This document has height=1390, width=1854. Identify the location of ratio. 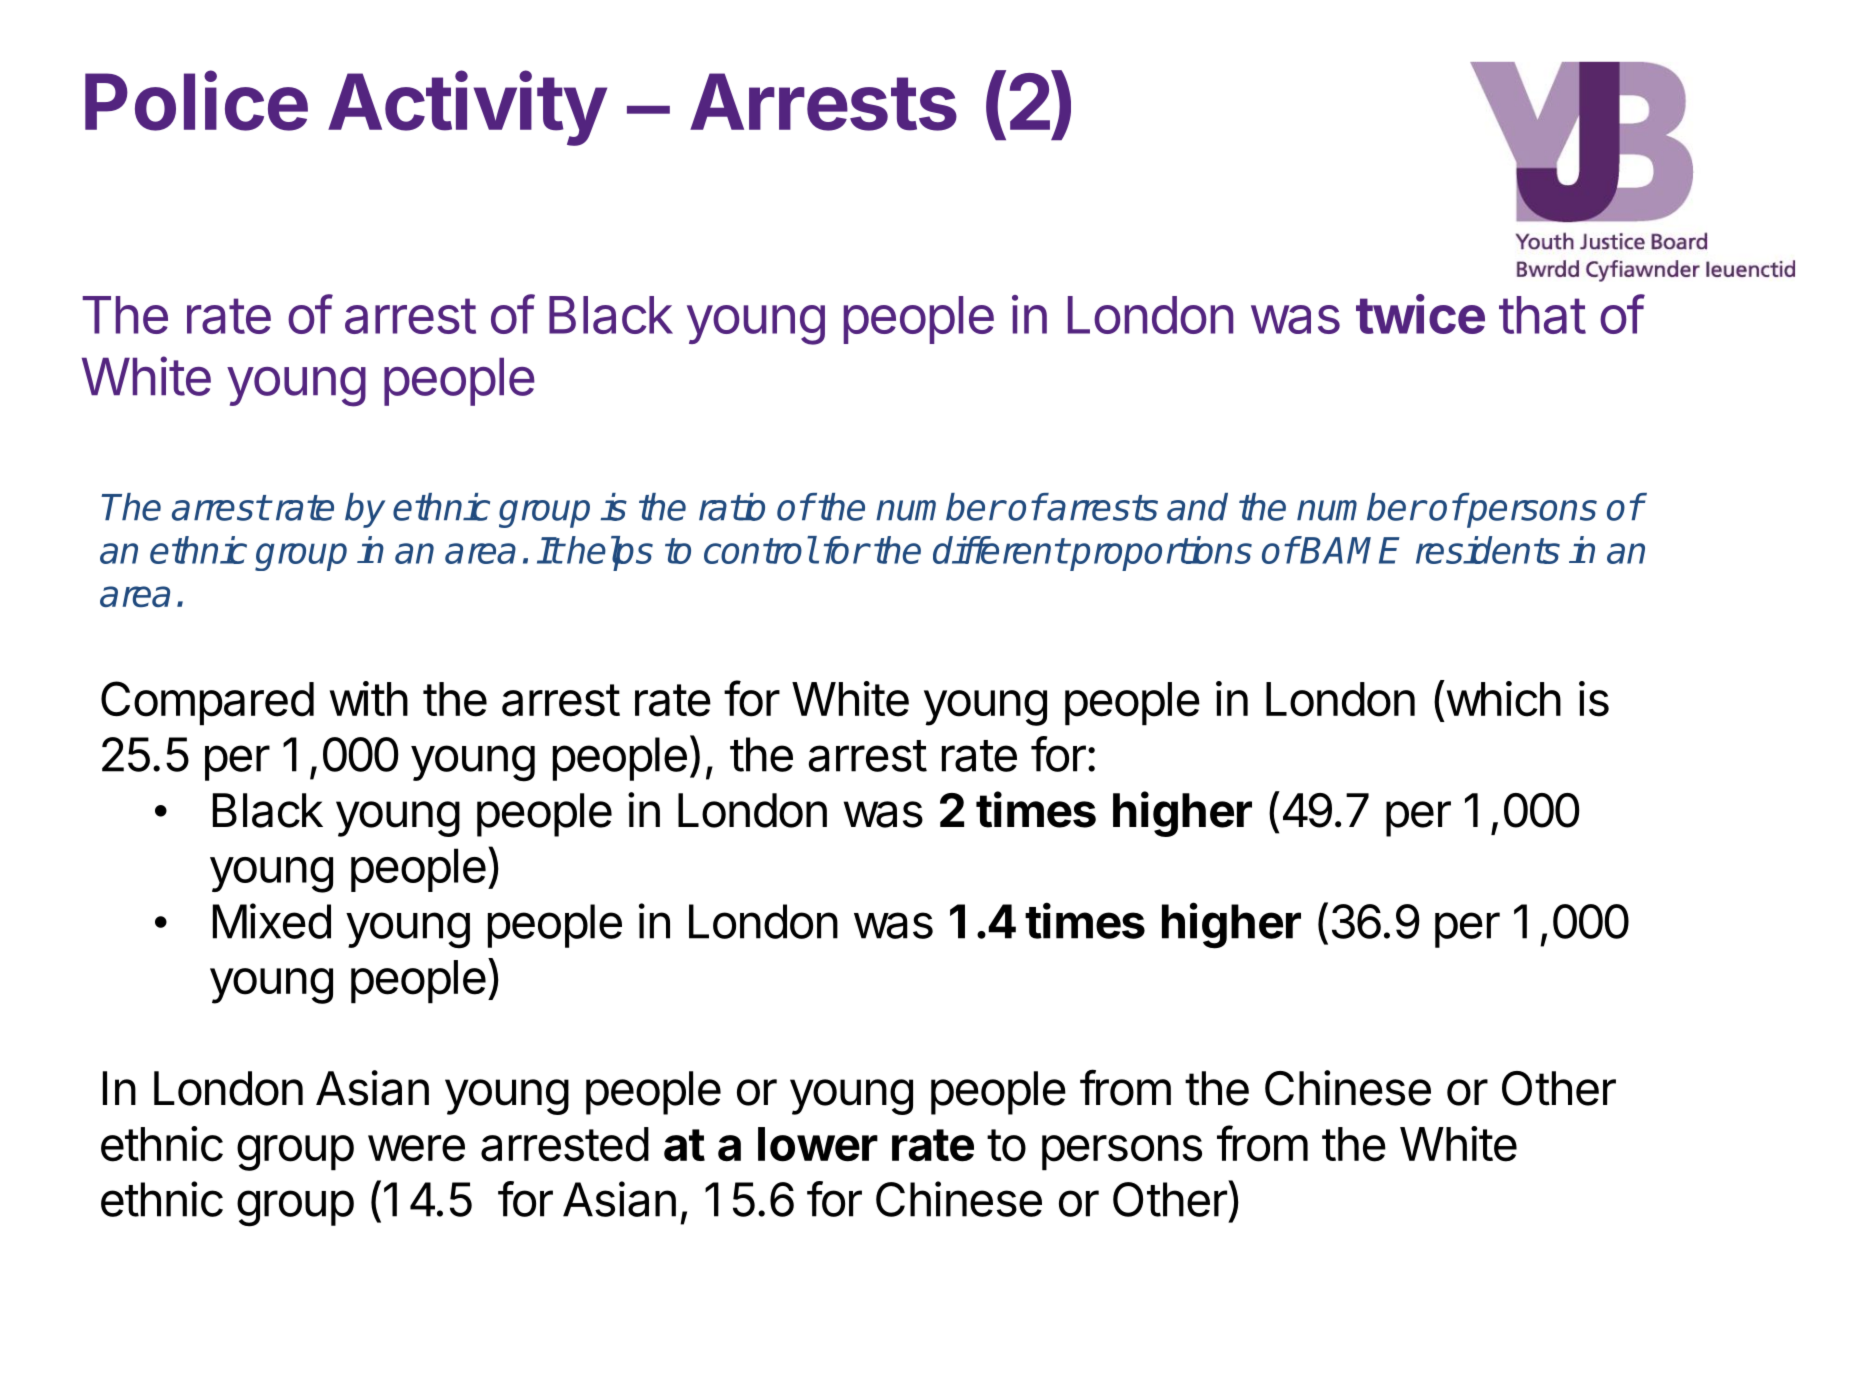
(732, 507).
